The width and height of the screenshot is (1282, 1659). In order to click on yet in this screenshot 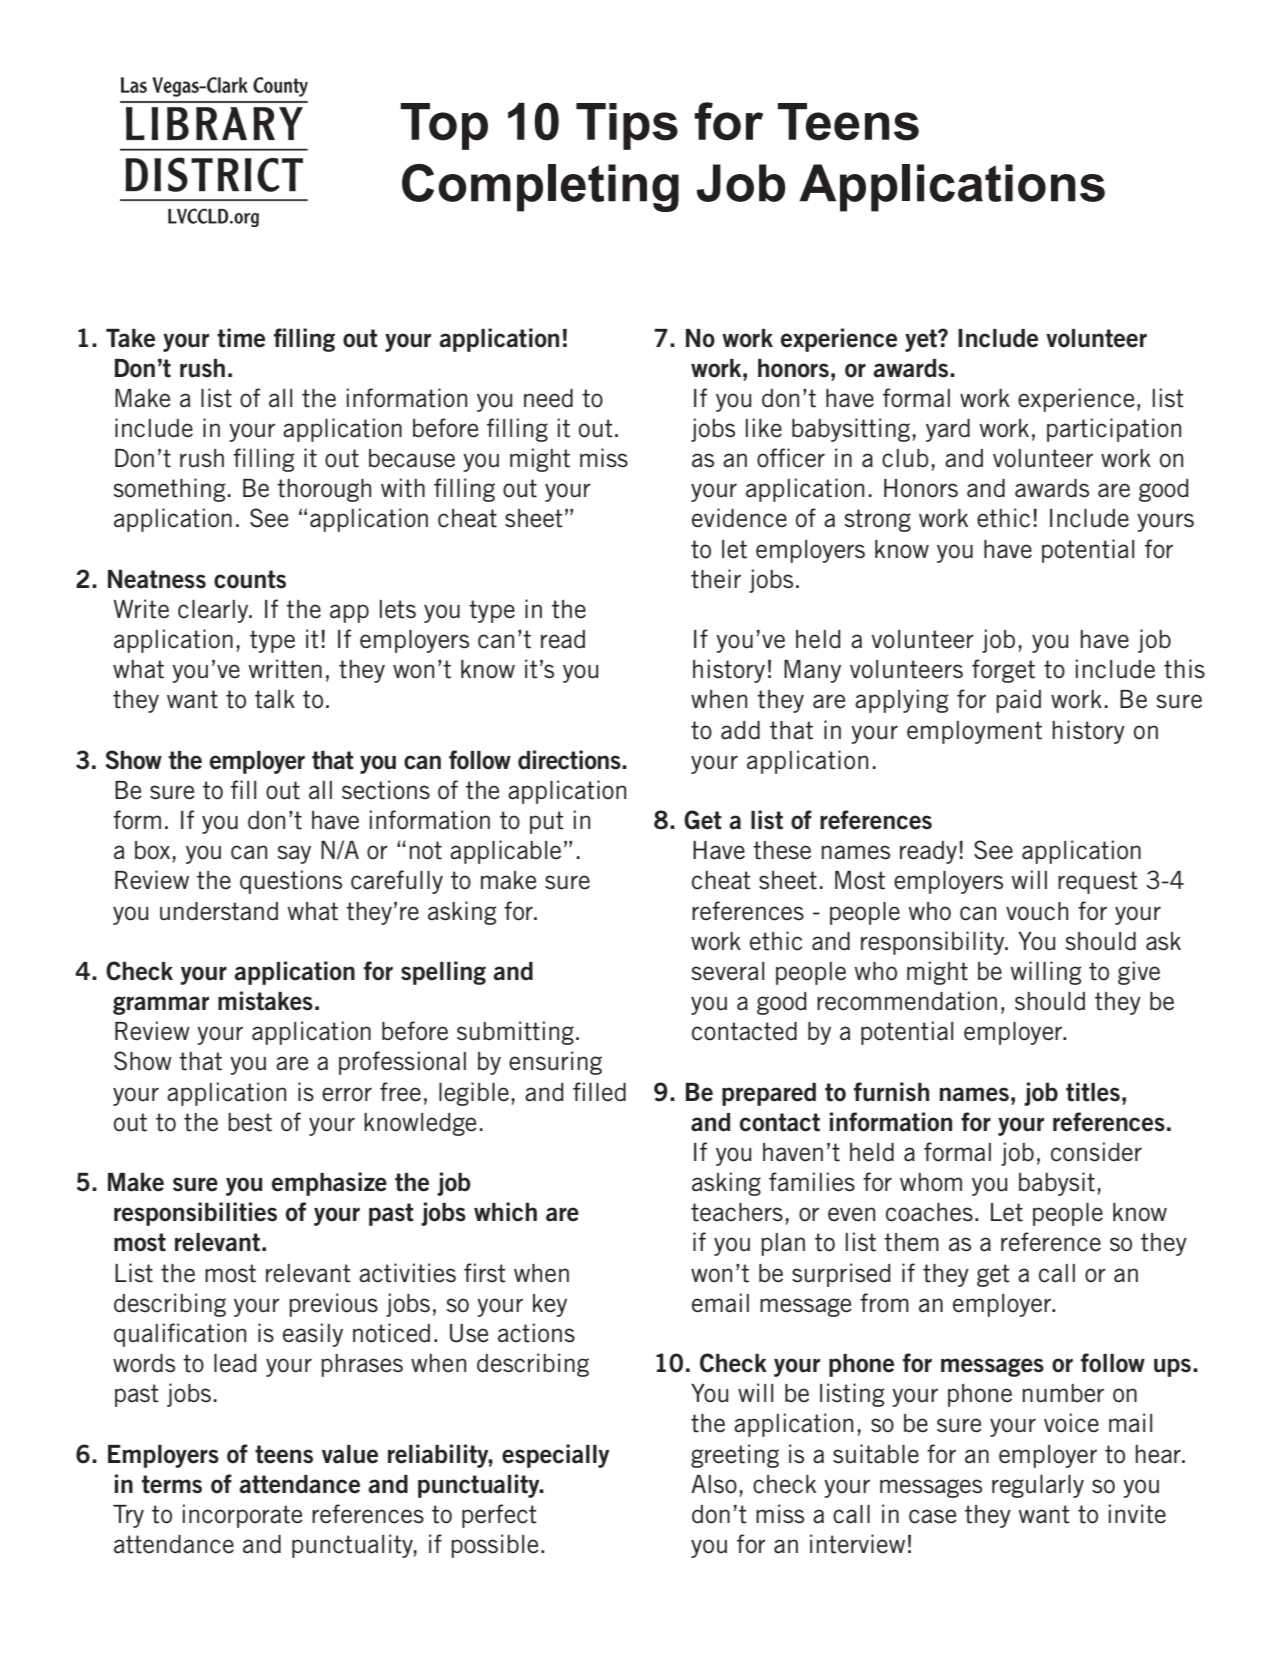, I will do `click(922, 340)`.
